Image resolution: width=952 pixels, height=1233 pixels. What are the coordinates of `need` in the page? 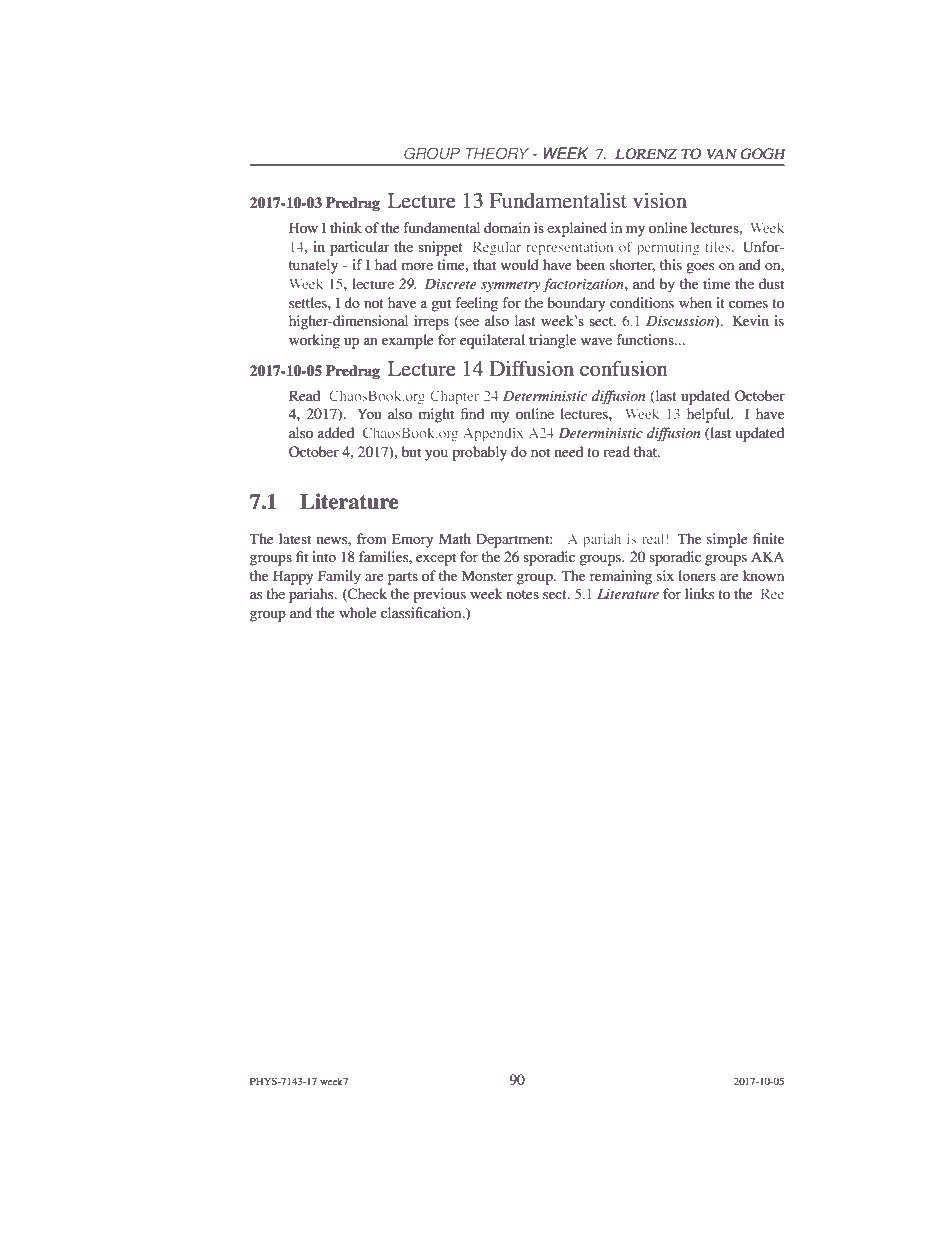 It's located at (569, 451).
